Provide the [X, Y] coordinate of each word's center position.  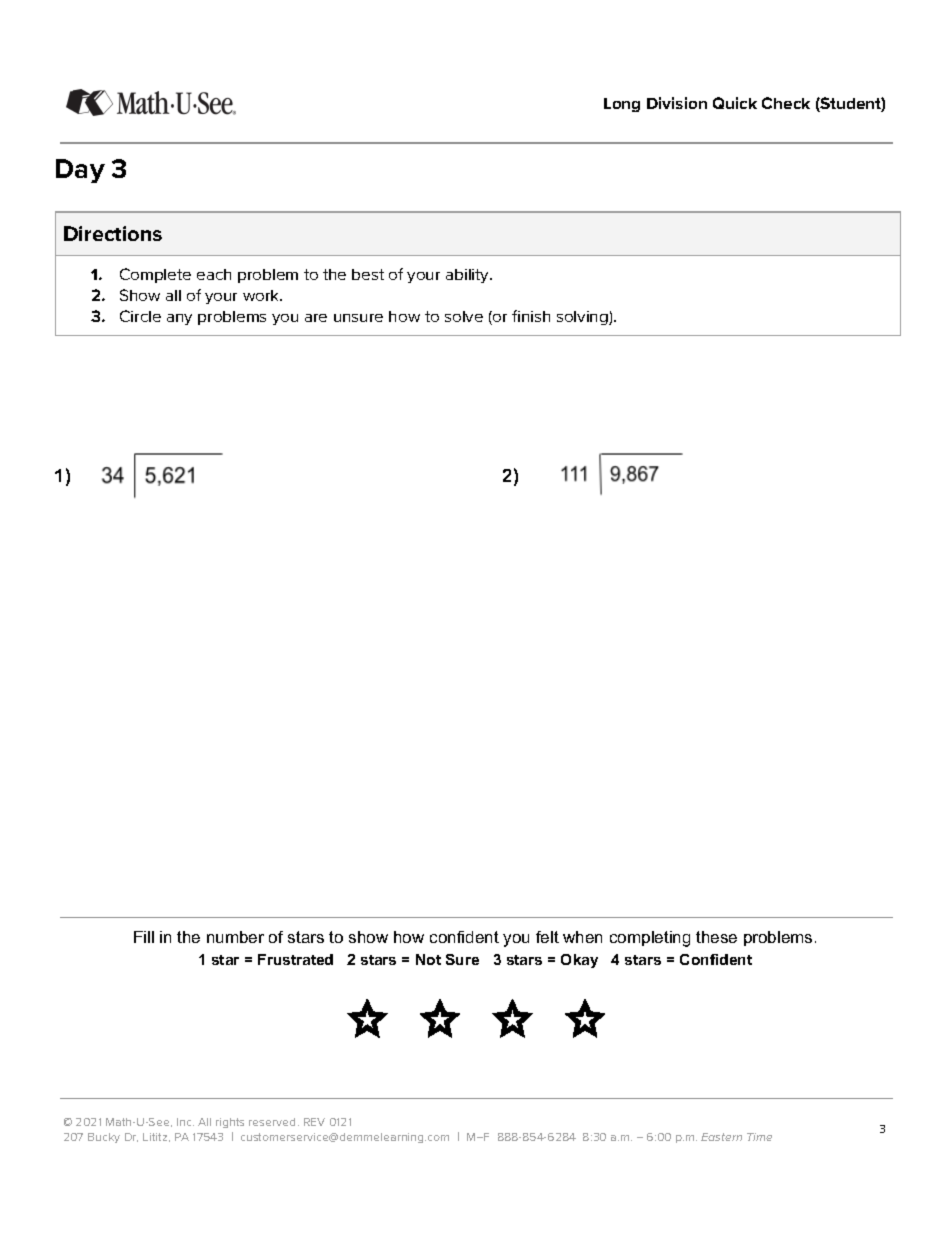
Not [428, 959]
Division [677, 103]
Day [80, 171]
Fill [144, 937]
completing [650, 939]
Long [622, 105]
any [179, 319]
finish [531, 316]
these [716, 937]
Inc [185, 1122]
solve [464, 316]
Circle [140, 316]
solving [583, 318]
